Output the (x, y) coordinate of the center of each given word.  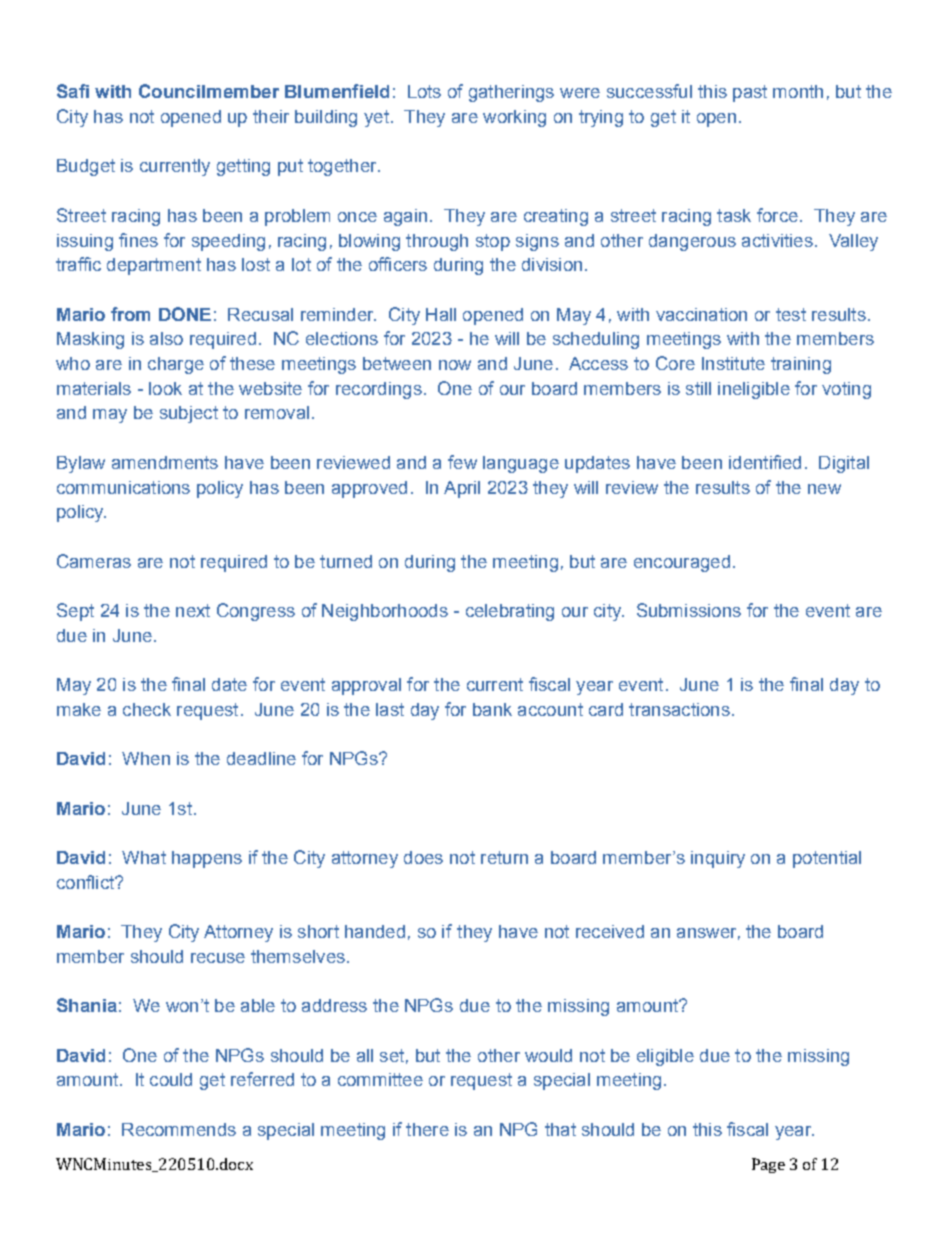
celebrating (510, 612)
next (193, 610)
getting (243, 167)
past (750, 93)
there (427, 1129)
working (514, 118)
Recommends (179, 1129)
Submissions (689, 610)
